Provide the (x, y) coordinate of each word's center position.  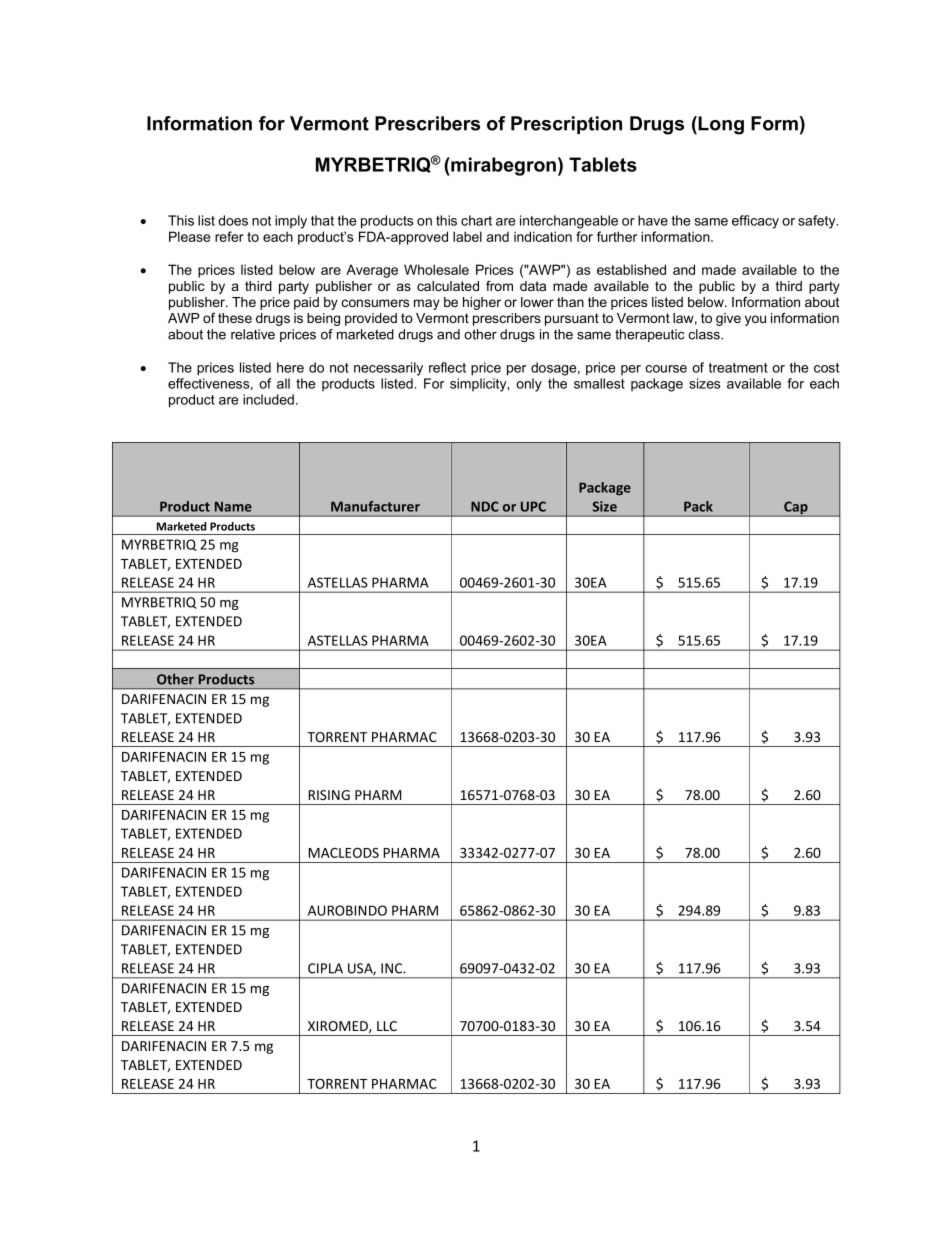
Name (233, 506)
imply (291, 222)
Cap (796, 509)
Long (721, 125)
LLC (387, 1026)
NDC (485, 506)
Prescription (566, 125)
